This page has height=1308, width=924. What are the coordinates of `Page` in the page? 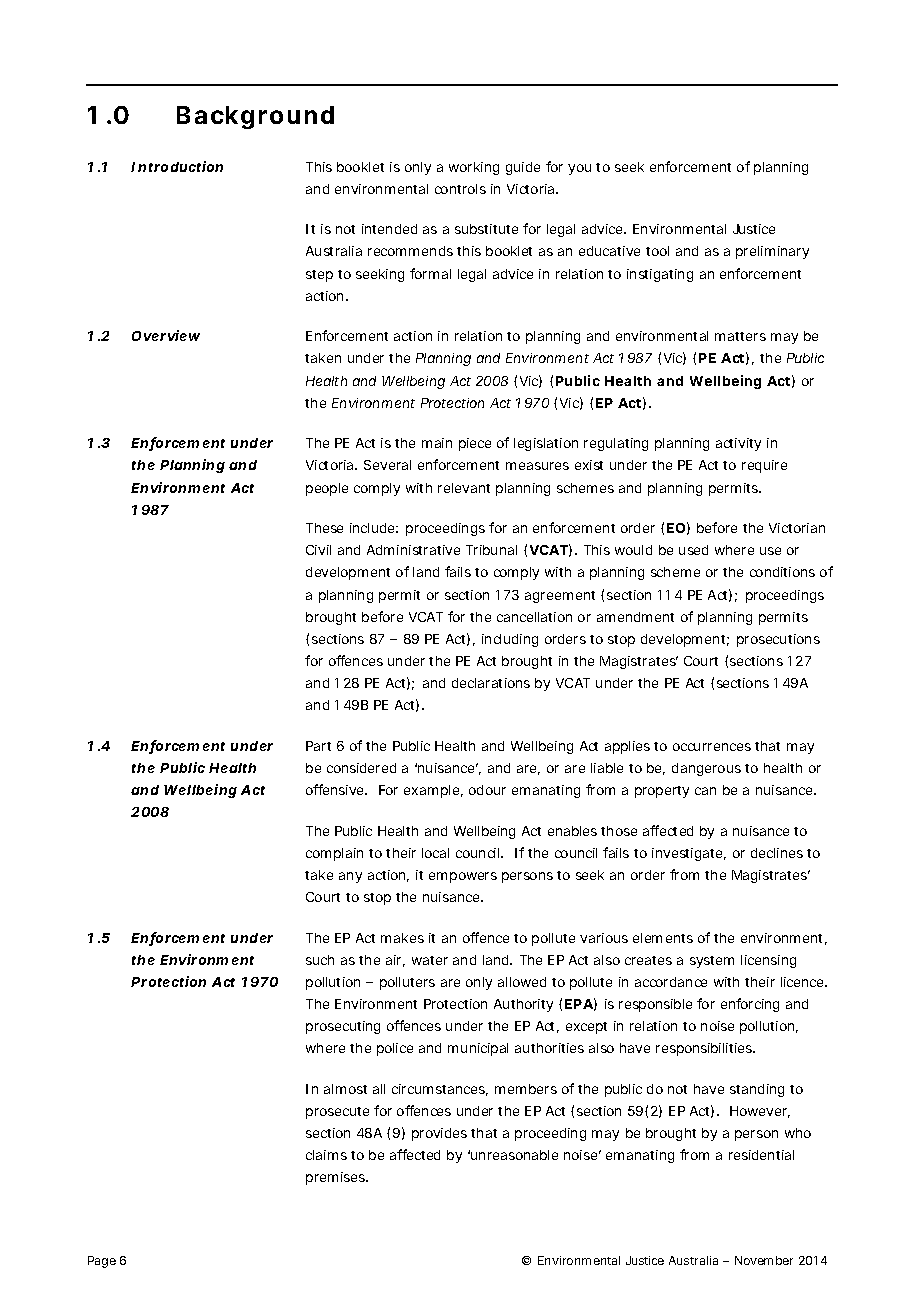 It's located at (102, 1262).
